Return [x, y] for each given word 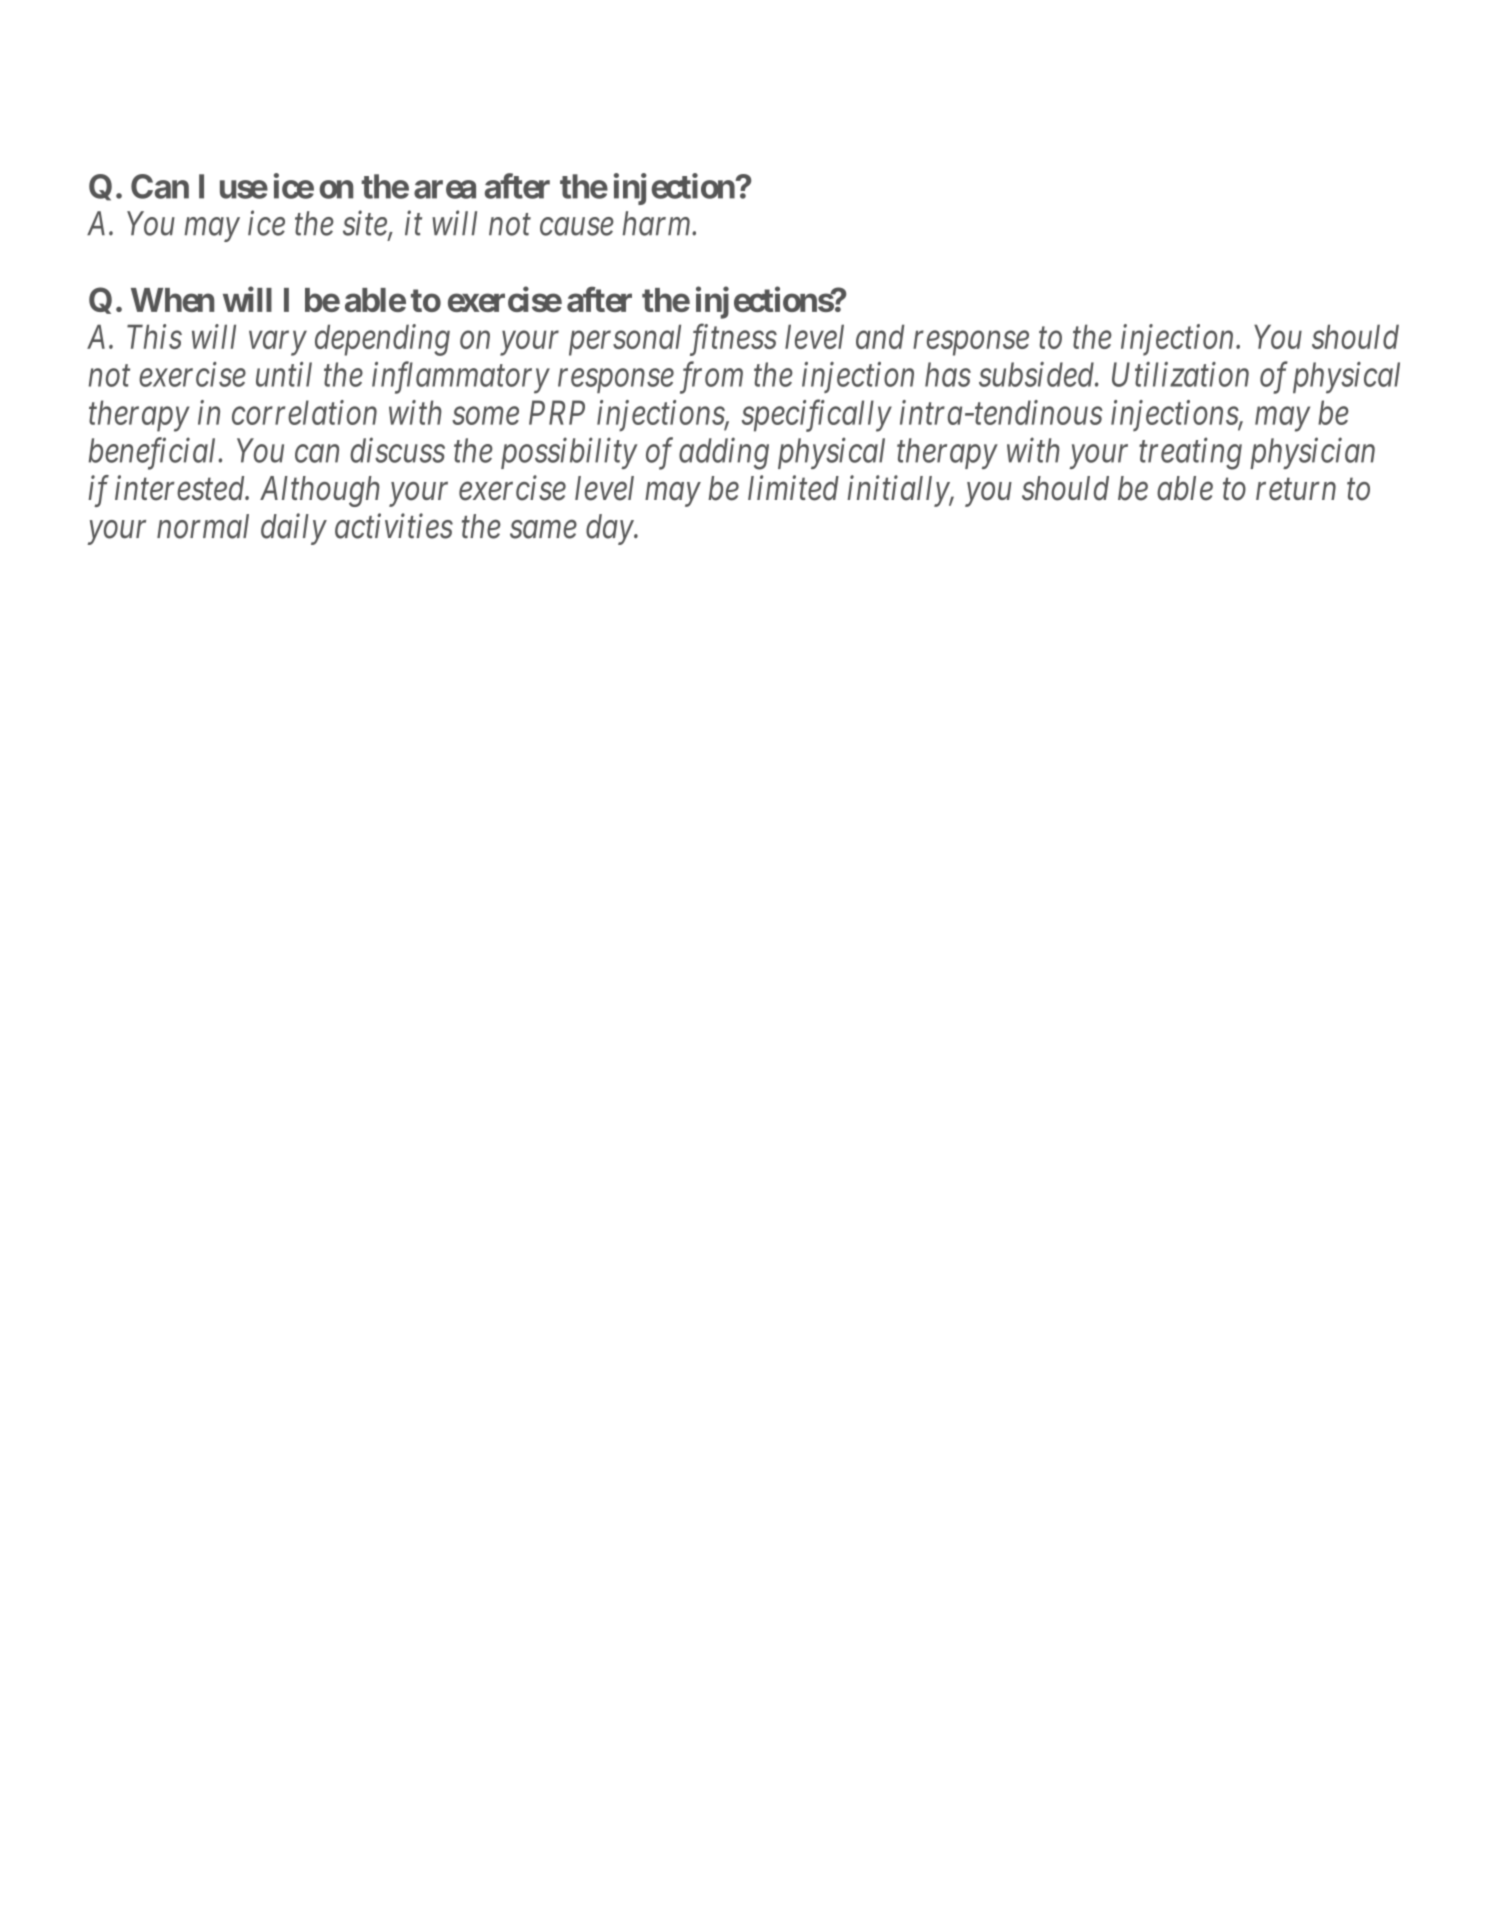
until [284, 374]
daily [294, 529]
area [445, 189]
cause [577, 227]
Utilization [1180, 374]
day [610, 529]
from [711, 378]
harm [658, 223]
